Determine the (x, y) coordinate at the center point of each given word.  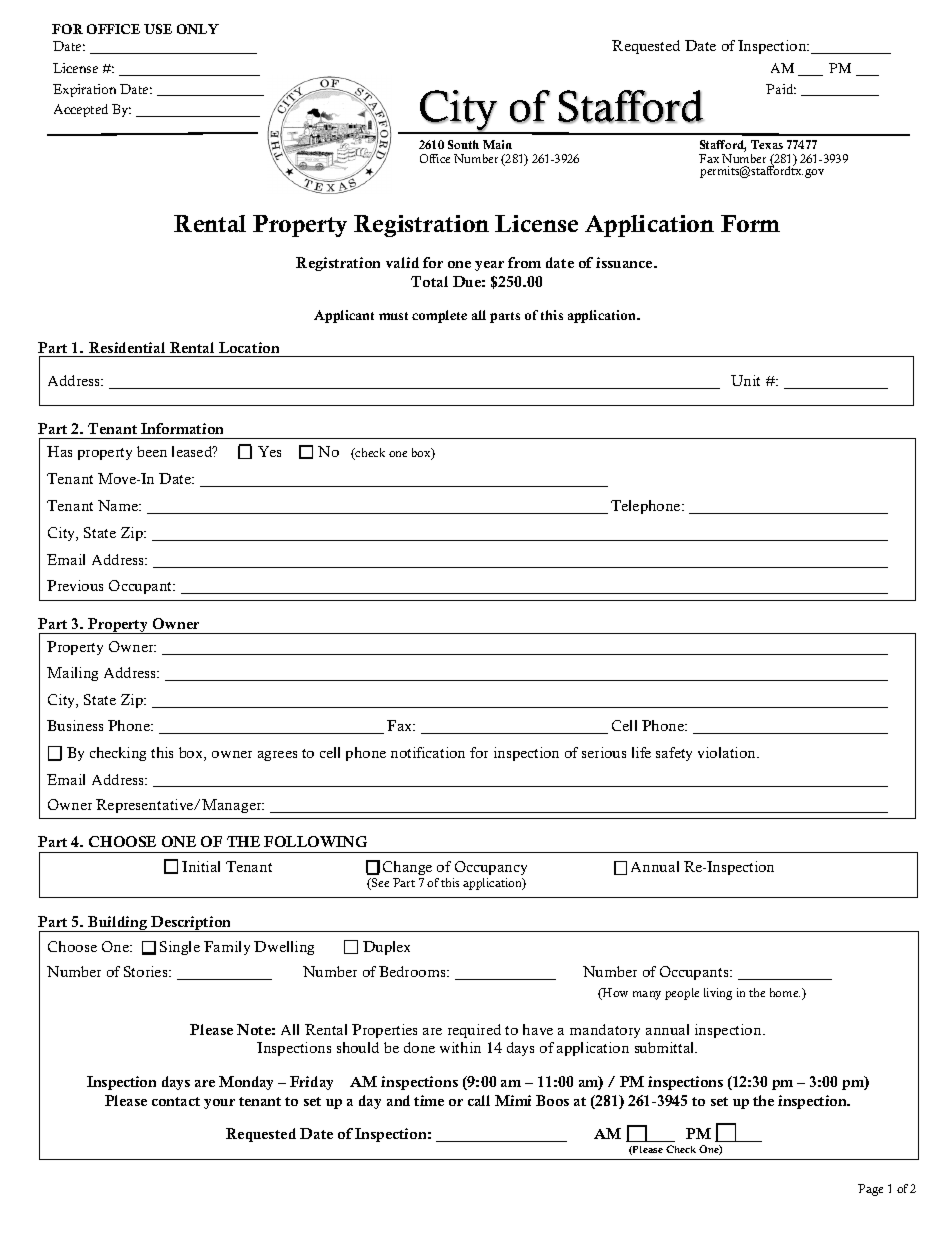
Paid (781, 89)
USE (158, 29)
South (463, 144)
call (479, 1100)
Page (870, 1190)
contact (176, 1101)
